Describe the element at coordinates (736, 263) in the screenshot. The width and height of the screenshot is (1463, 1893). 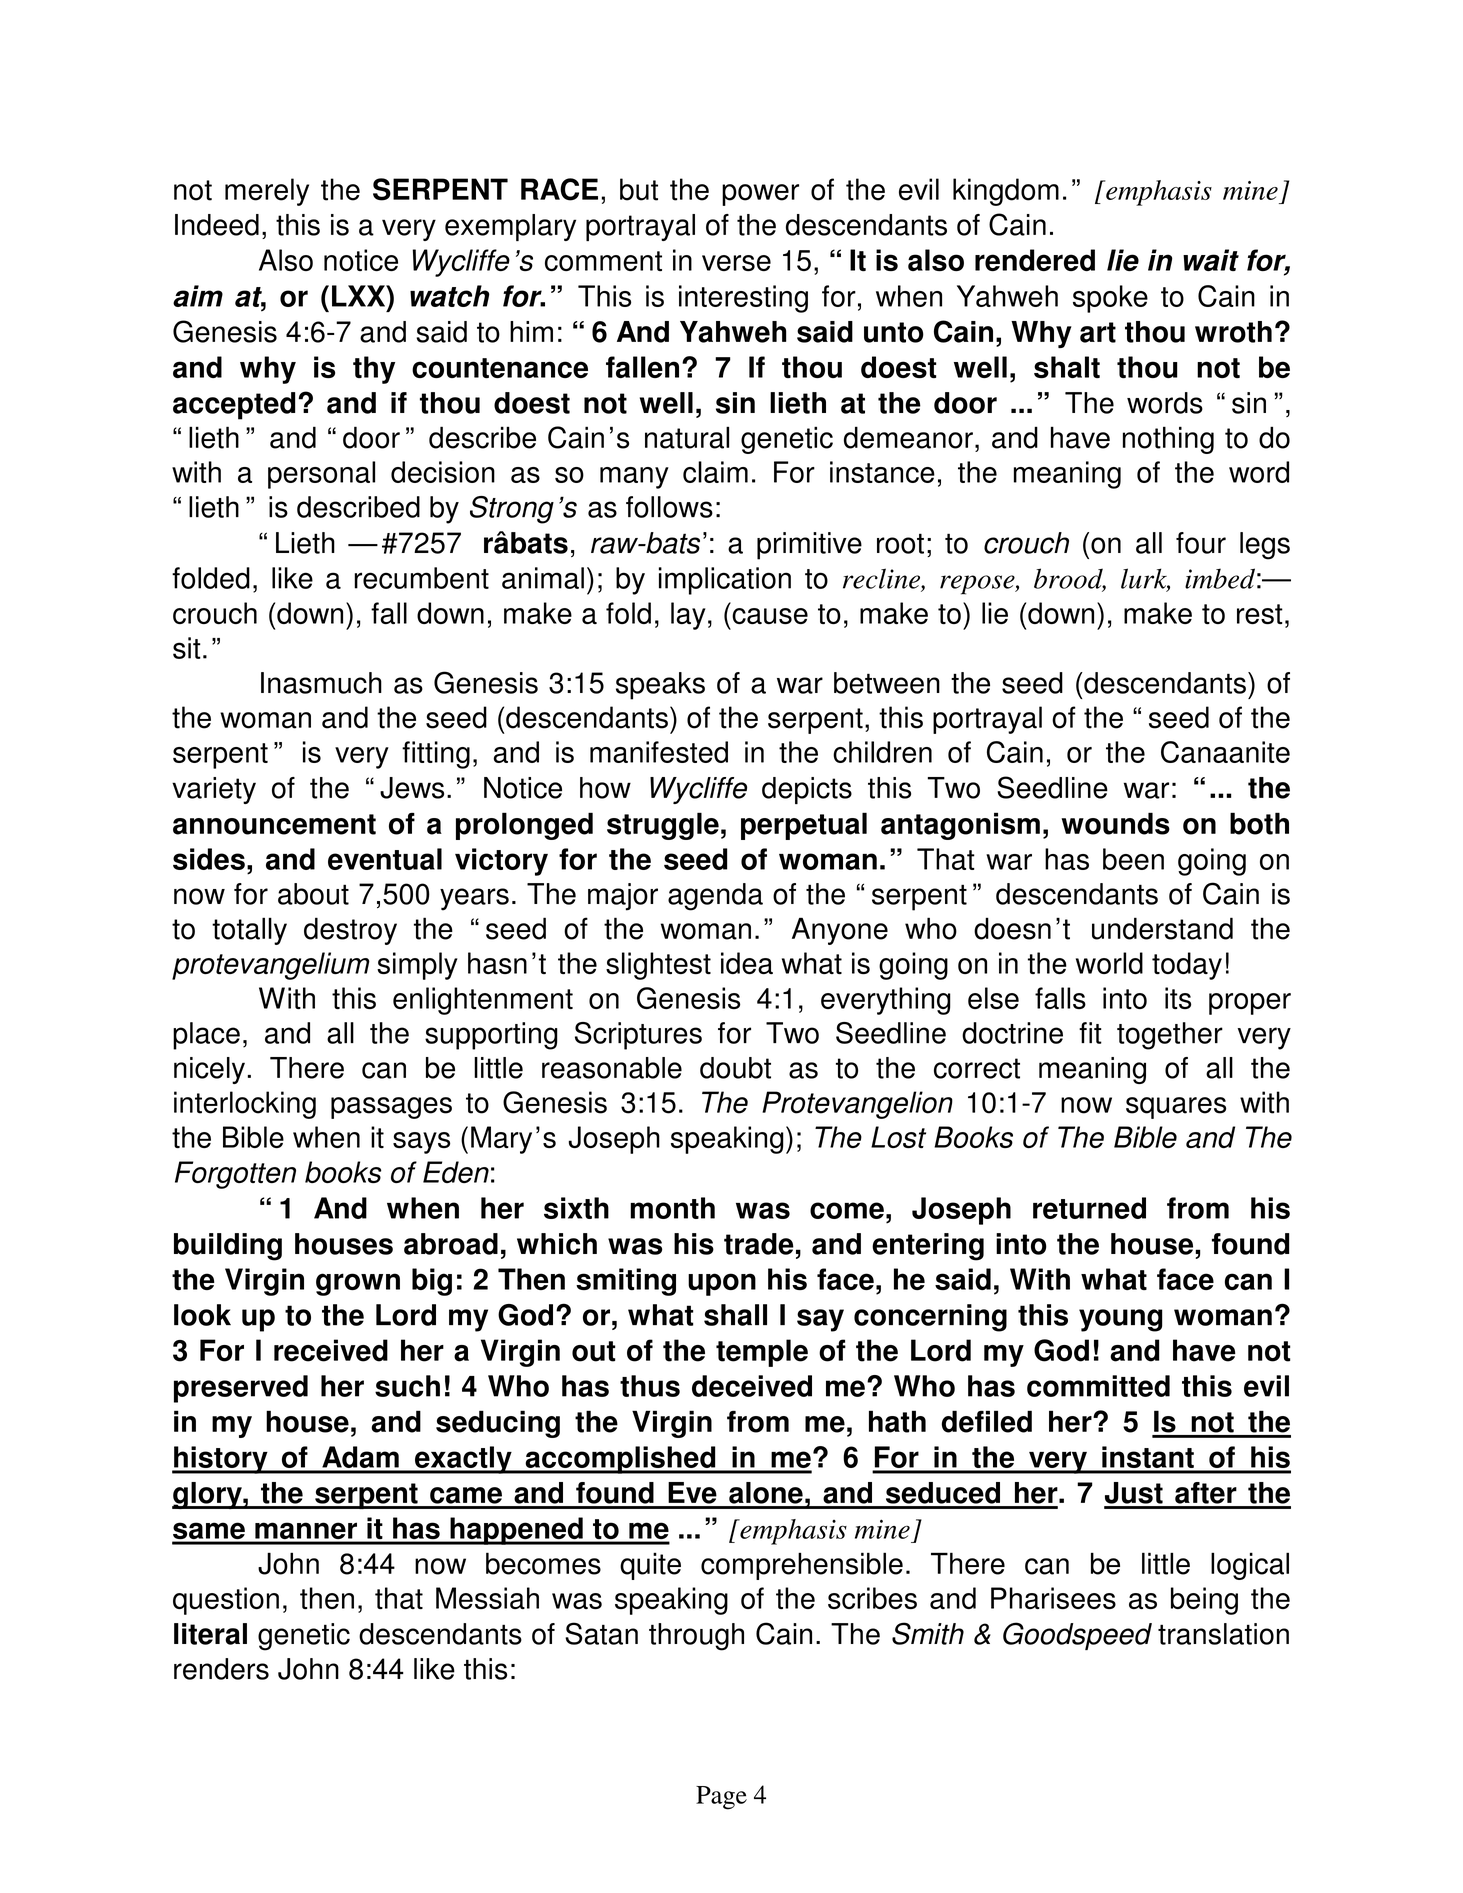
I see `verse` at that location.
